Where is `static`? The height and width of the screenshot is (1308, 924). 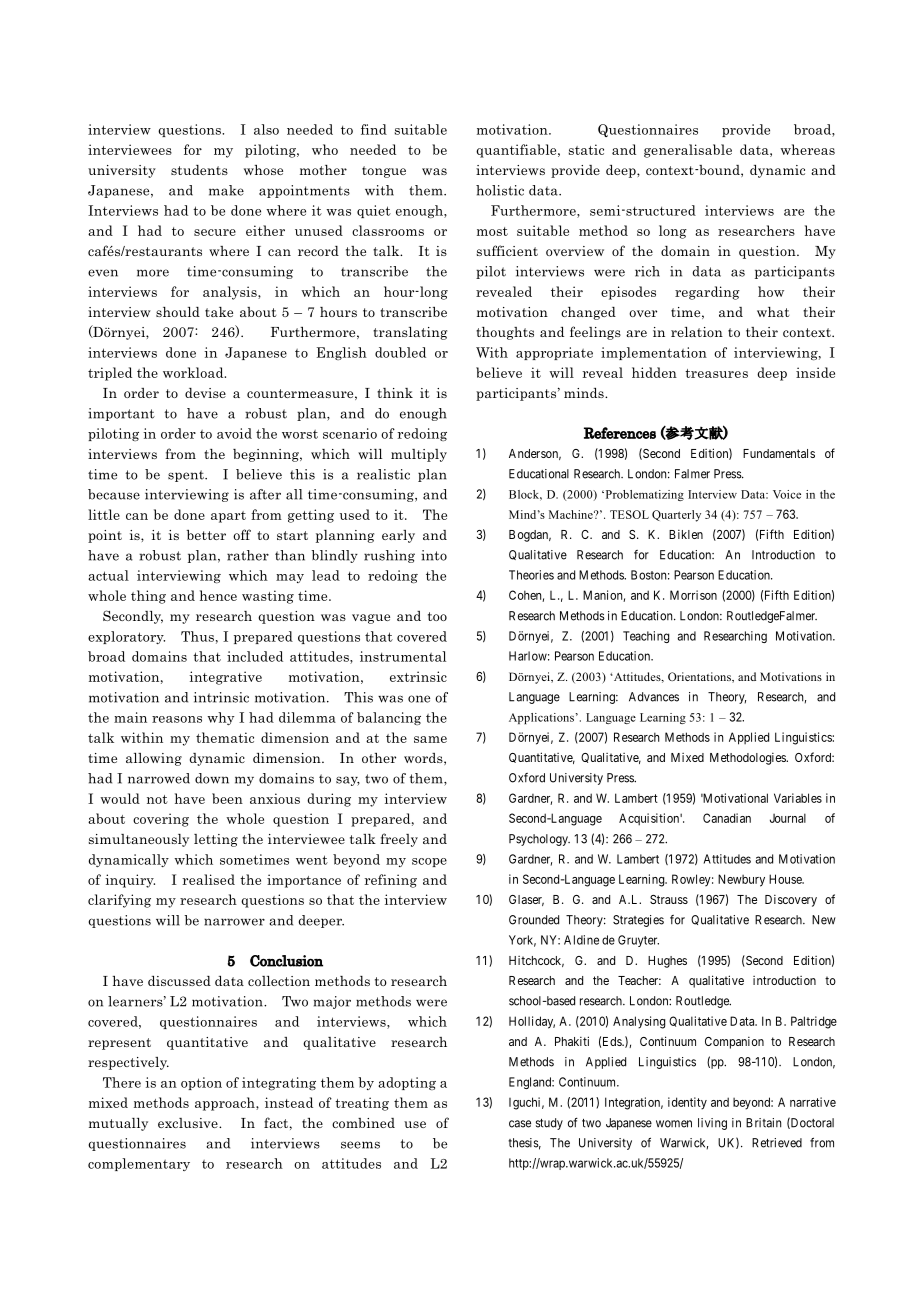
static is located at coordinates (586, 149).
